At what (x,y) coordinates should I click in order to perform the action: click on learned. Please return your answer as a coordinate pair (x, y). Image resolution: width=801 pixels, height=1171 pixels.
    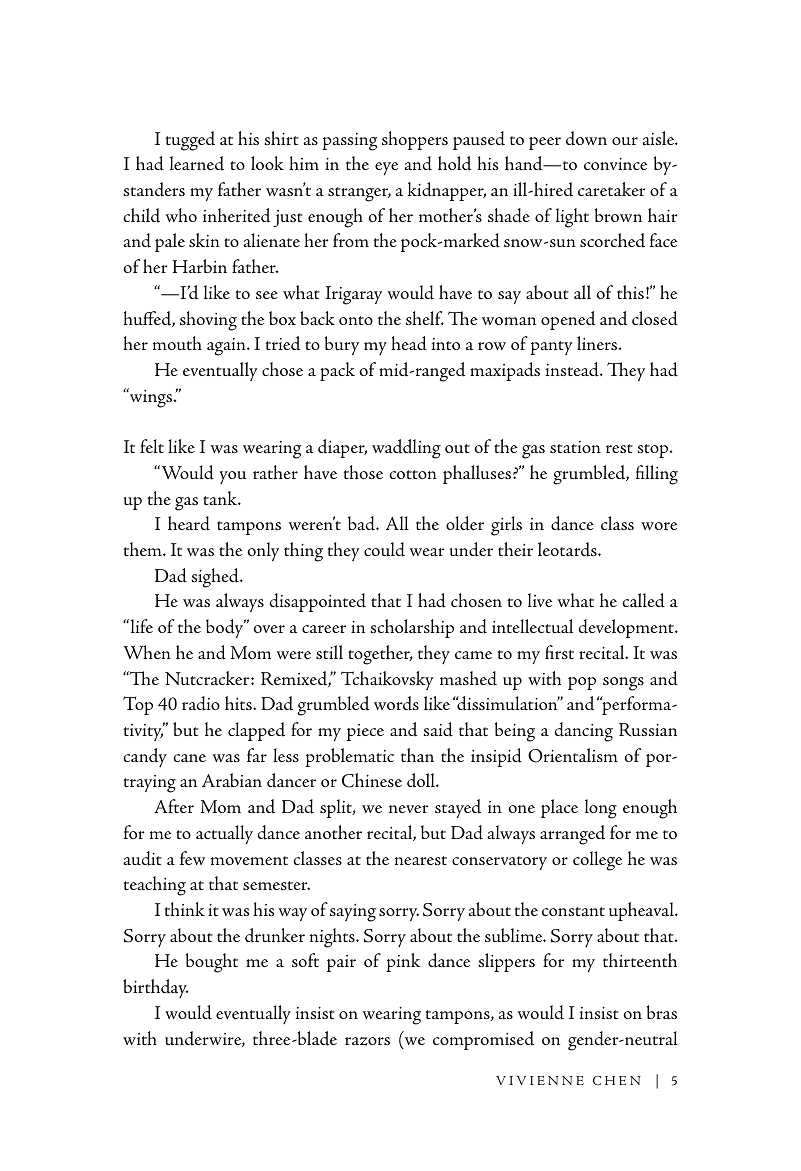
    Looking at the image, I should click on (197, 163).
